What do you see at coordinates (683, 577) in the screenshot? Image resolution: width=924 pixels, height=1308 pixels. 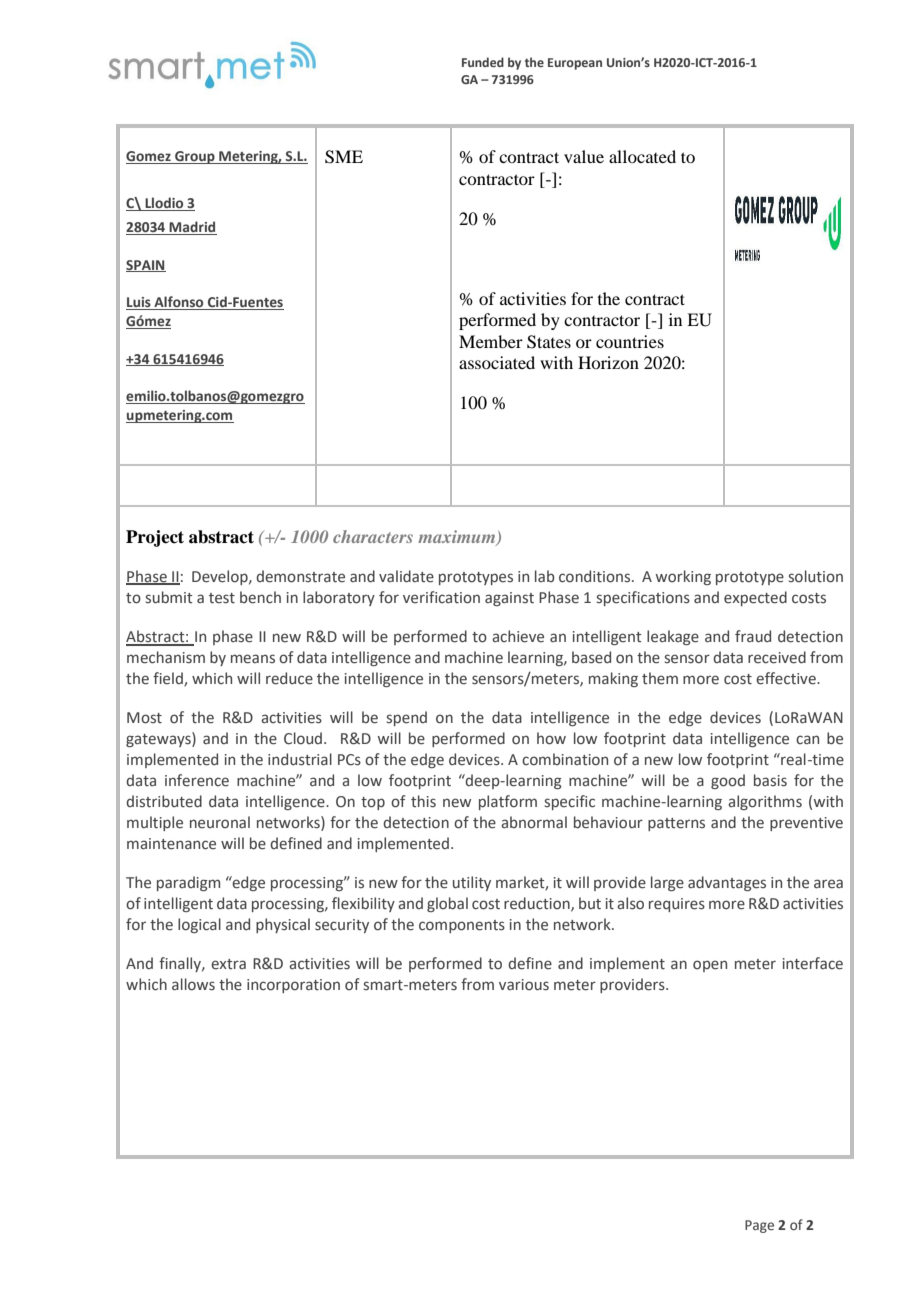 I see `working` at bounding box center [683, 577].
